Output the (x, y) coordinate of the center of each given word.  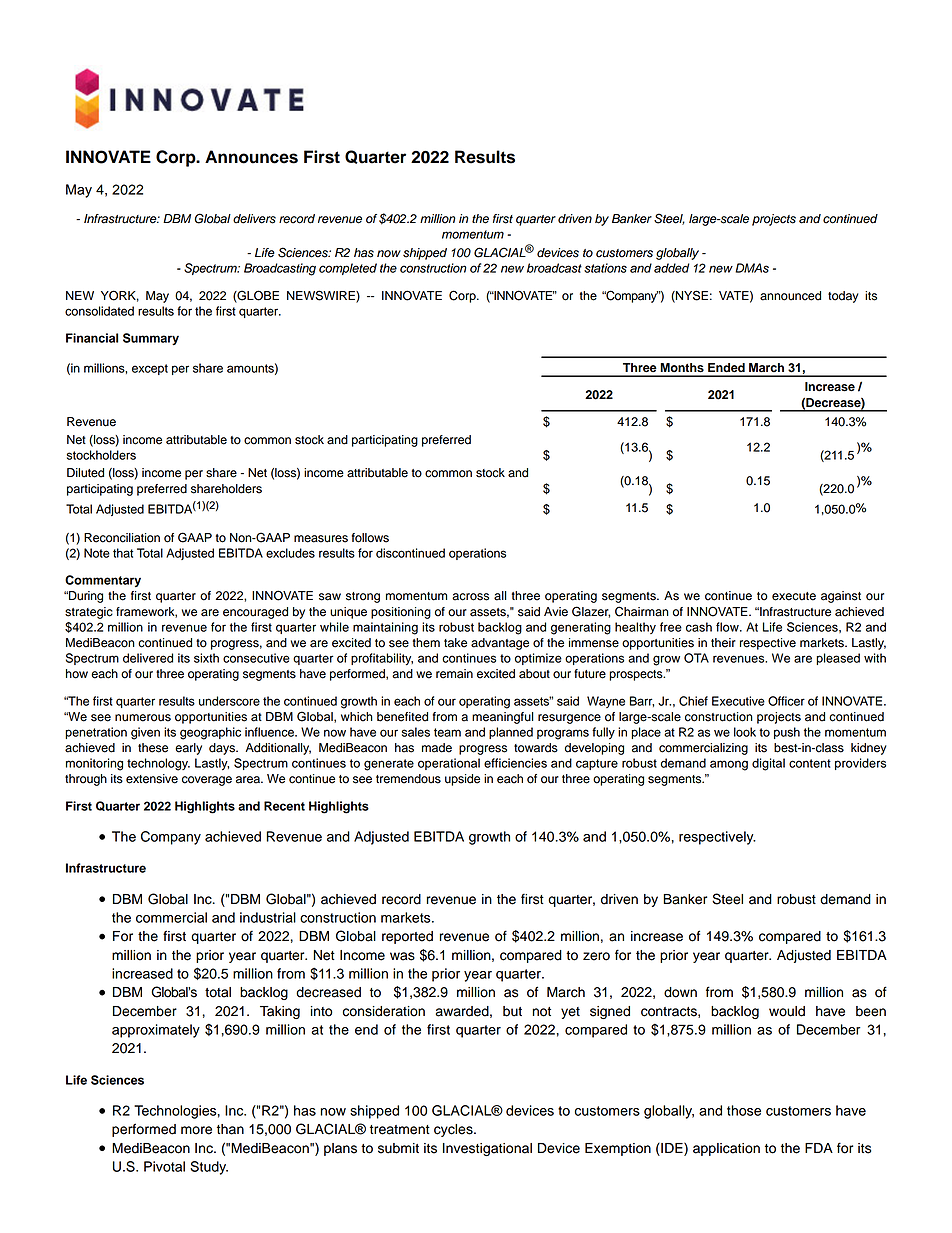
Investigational (487, 1149)
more (196, 1130)
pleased (838, 659)
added (672, 268)
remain (454, 674)
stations (605, 268)
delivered (148, 658)
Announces (251, 157)
